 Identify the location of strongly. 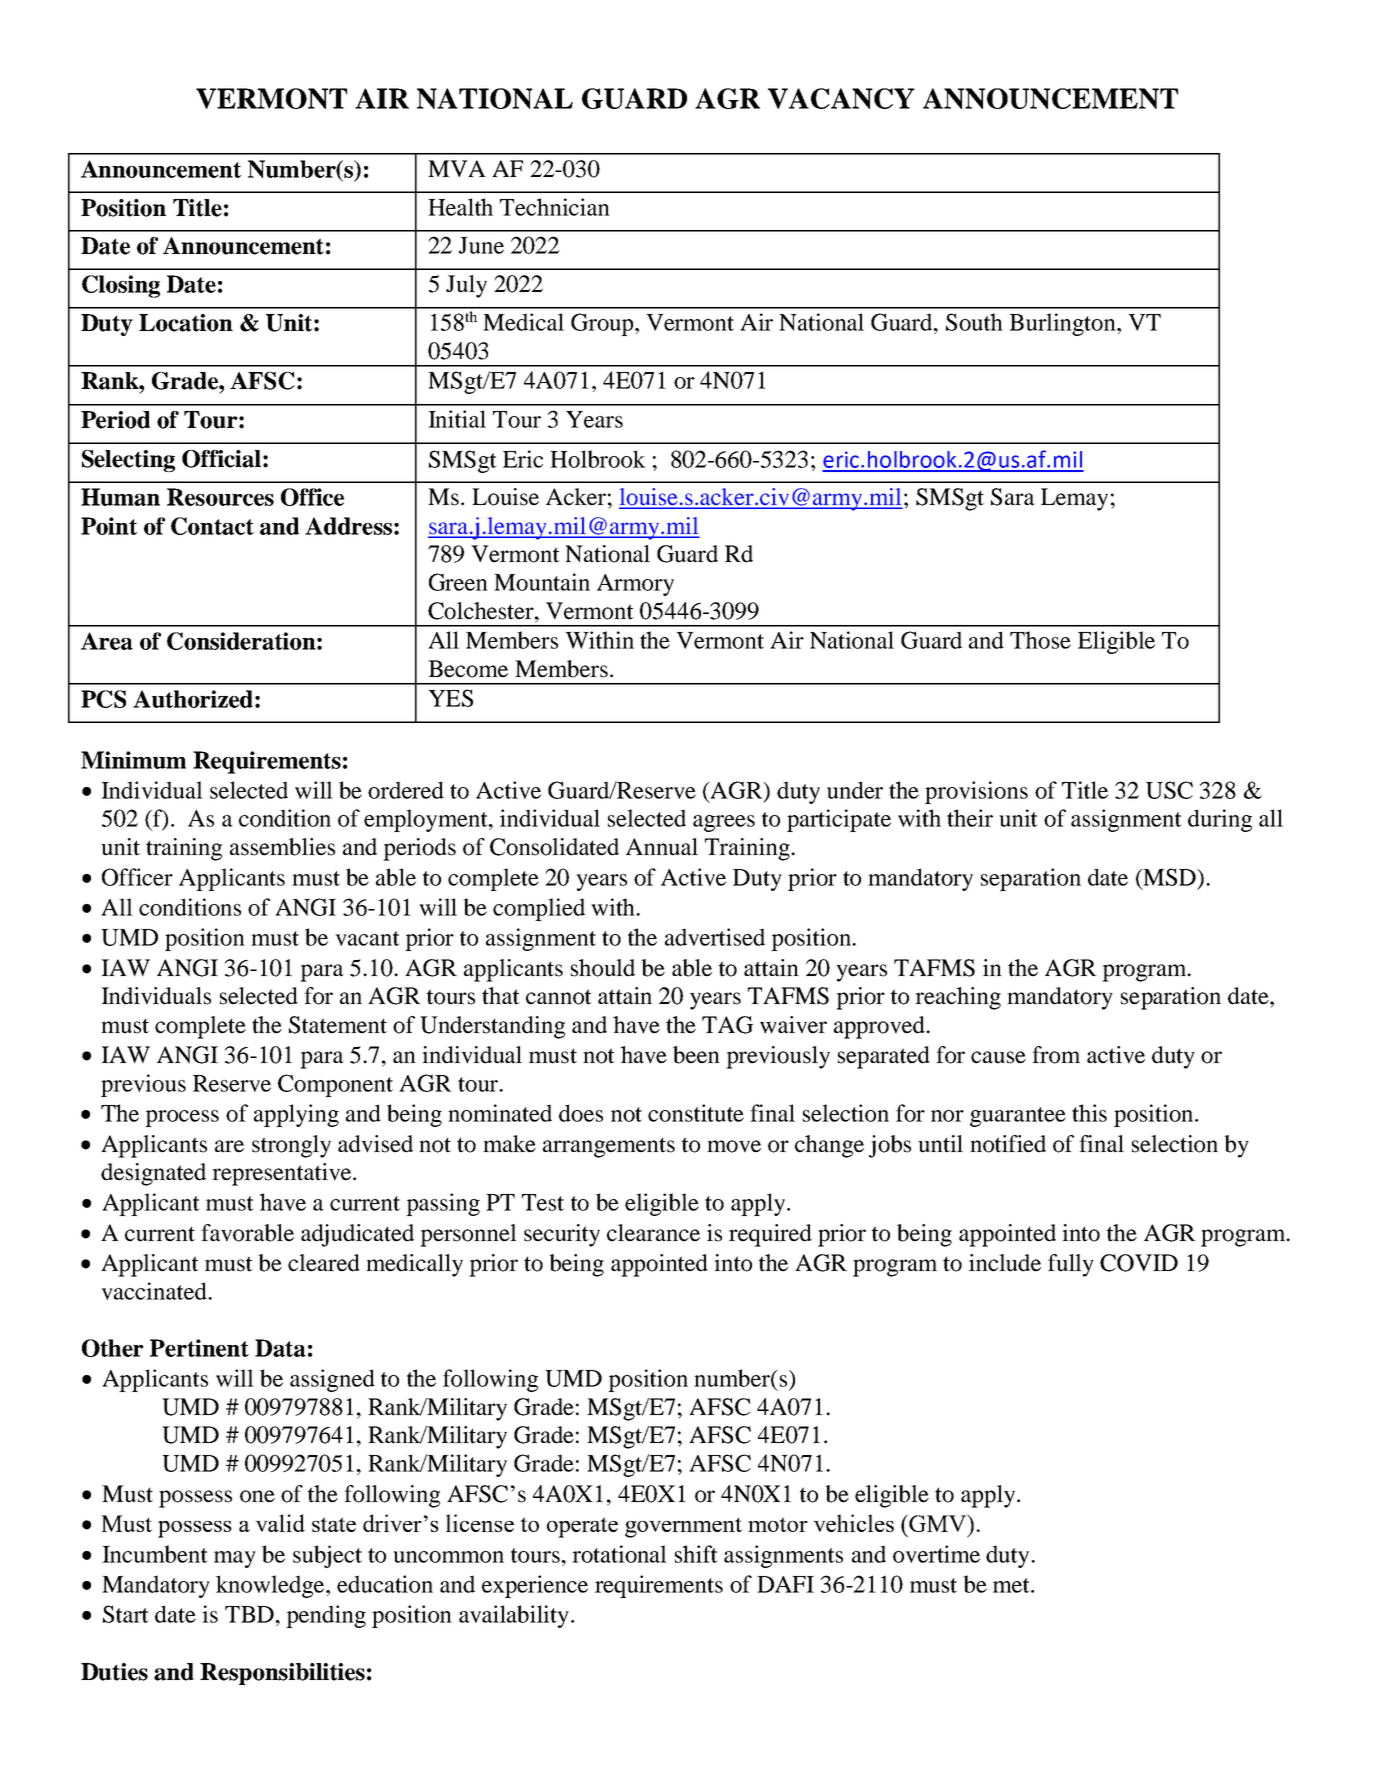
(291, 1146).
